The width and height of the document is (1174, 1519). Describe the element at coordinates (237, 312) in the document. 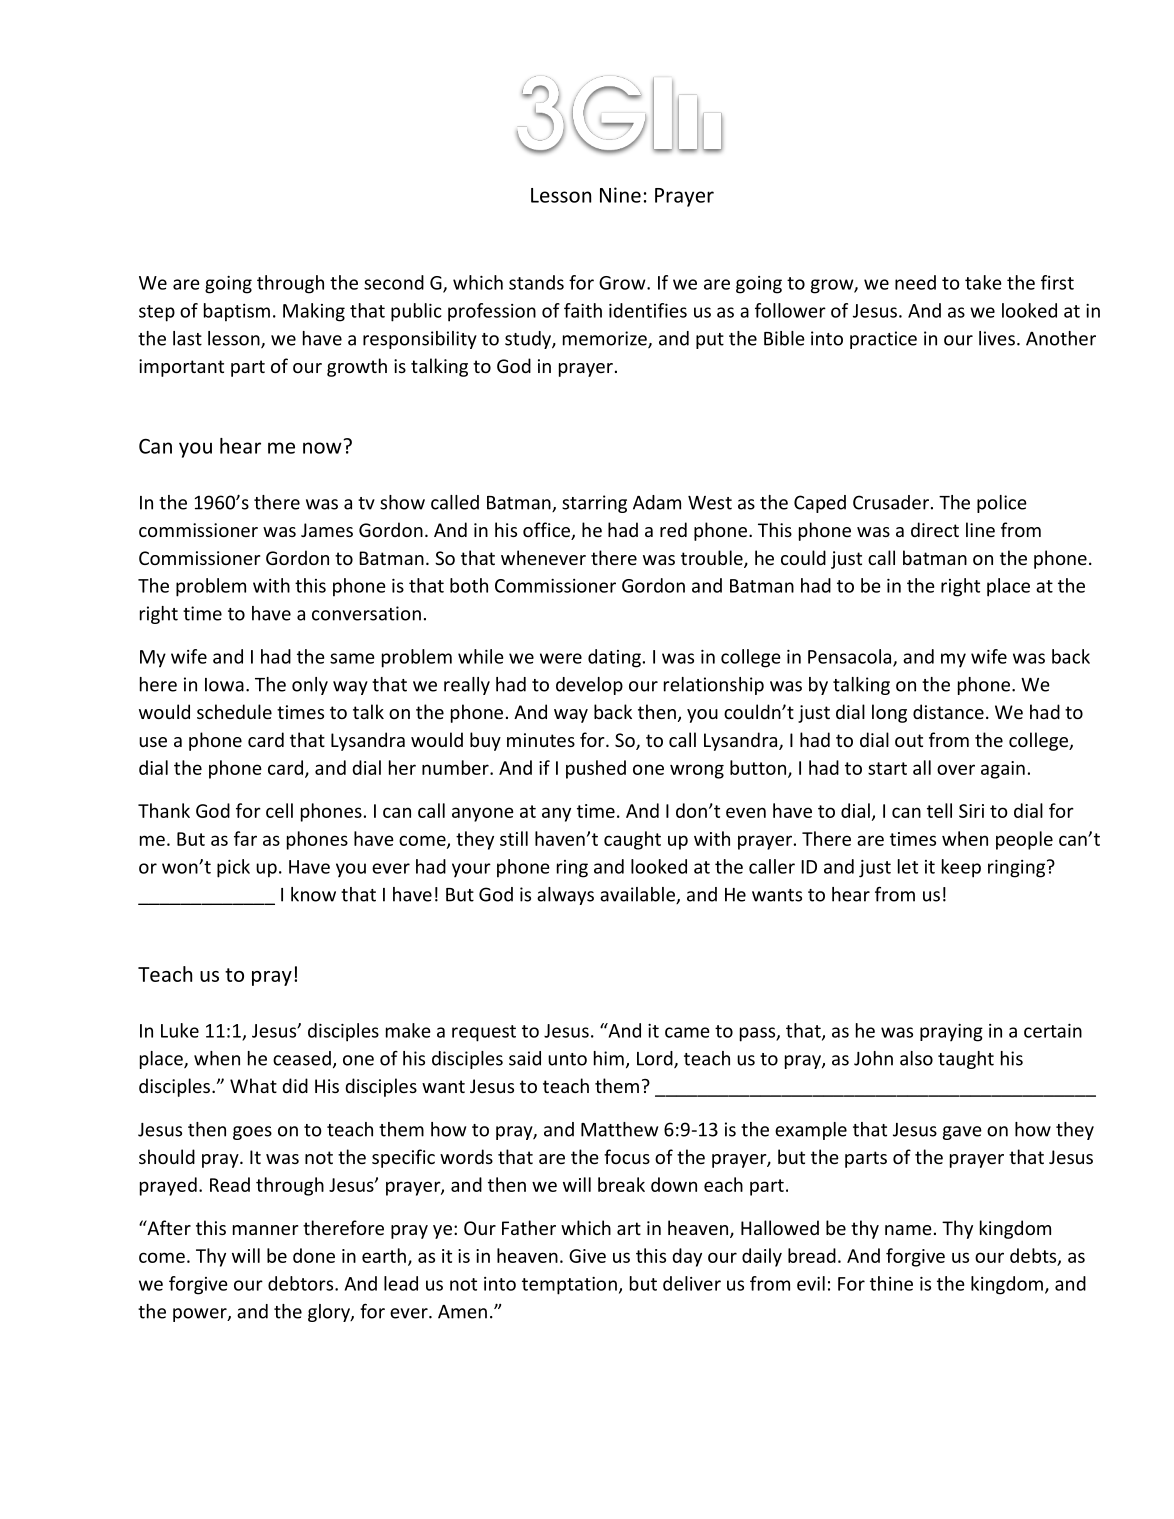

I see `baptism` at that location.
